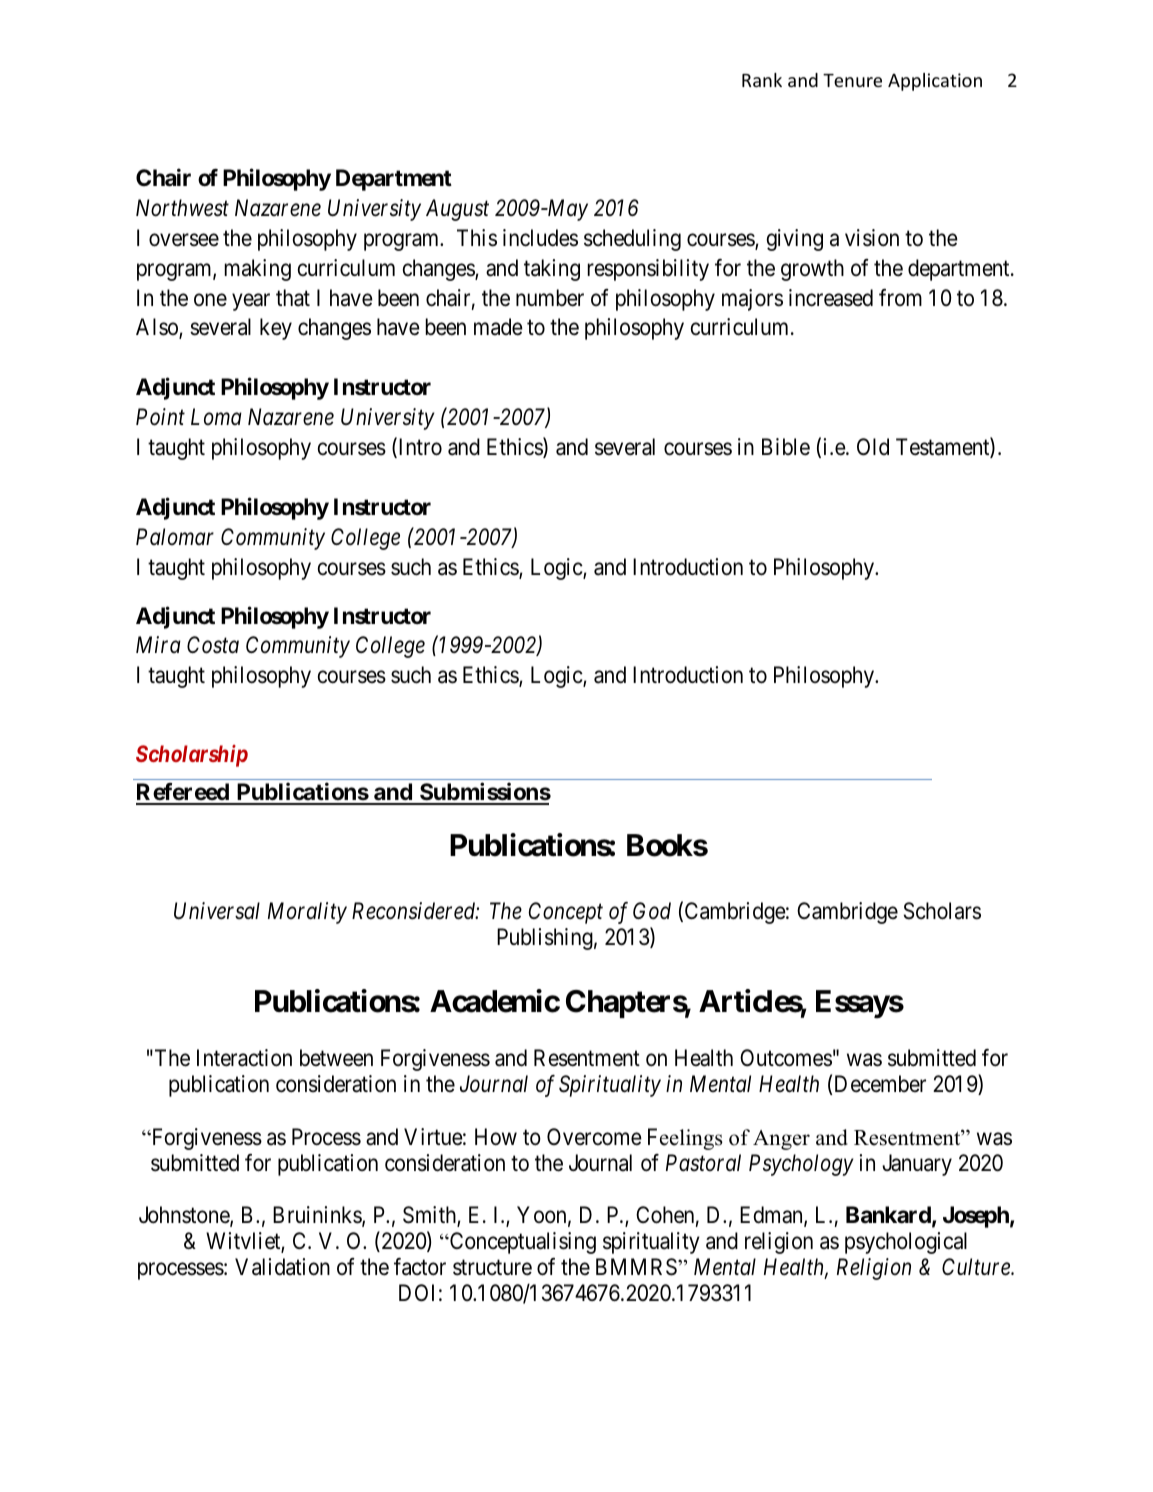  What do you see at coordinates (786, 447) in the screenshot?
I see `Bible` at bounding box center [786, 447].
